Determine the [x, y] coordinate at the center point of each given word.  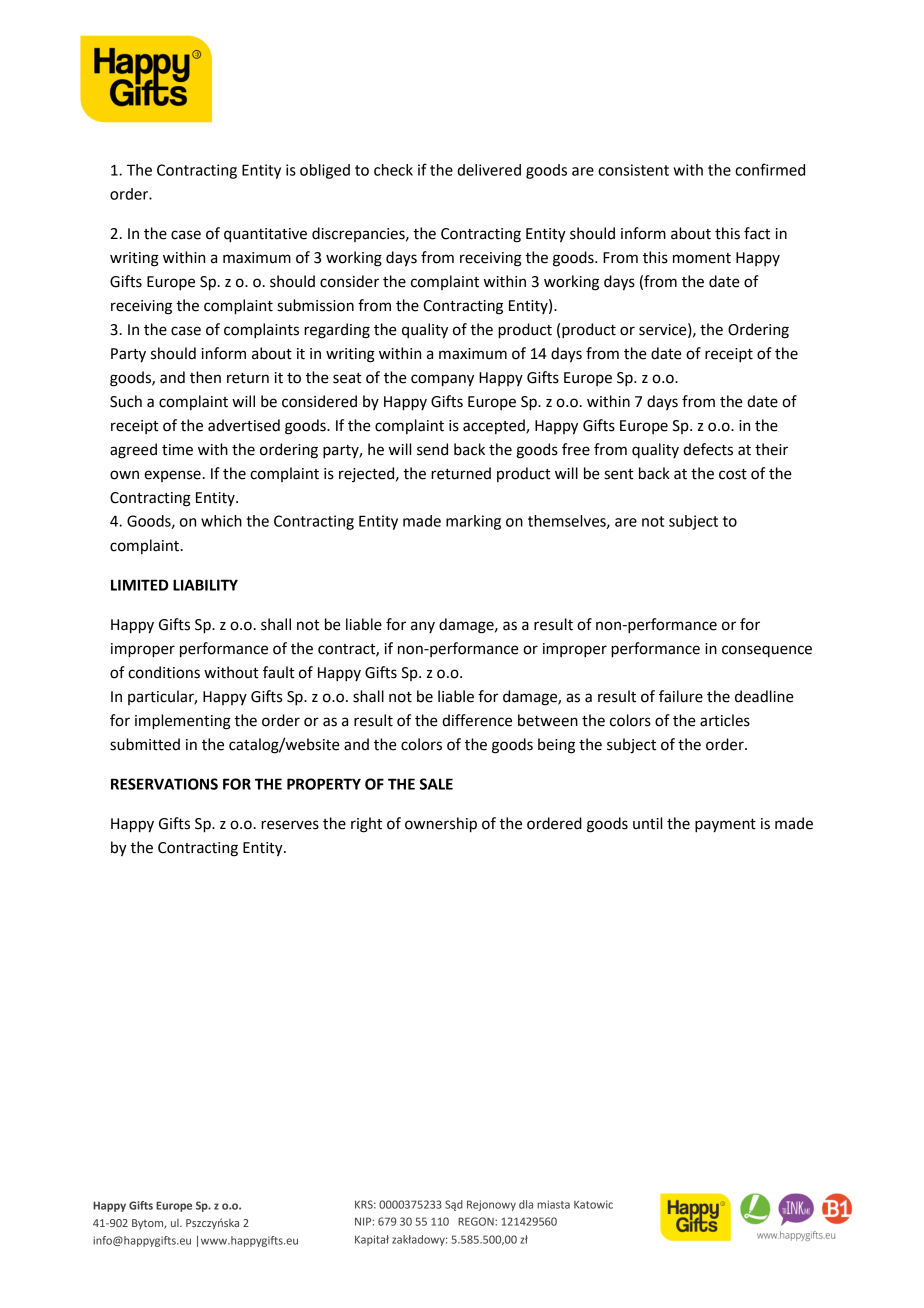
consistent [633, 170]
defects [708, 449]
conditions [164, 672]
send [432, 449]
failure [681, 696]
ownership [441, 825]
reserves [290, 825]
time [177, 450]
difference [477, 720]
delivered [489, 170]
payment [725, 826]
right [366, 825]
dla [526, 1204]
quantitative [265, 235]
